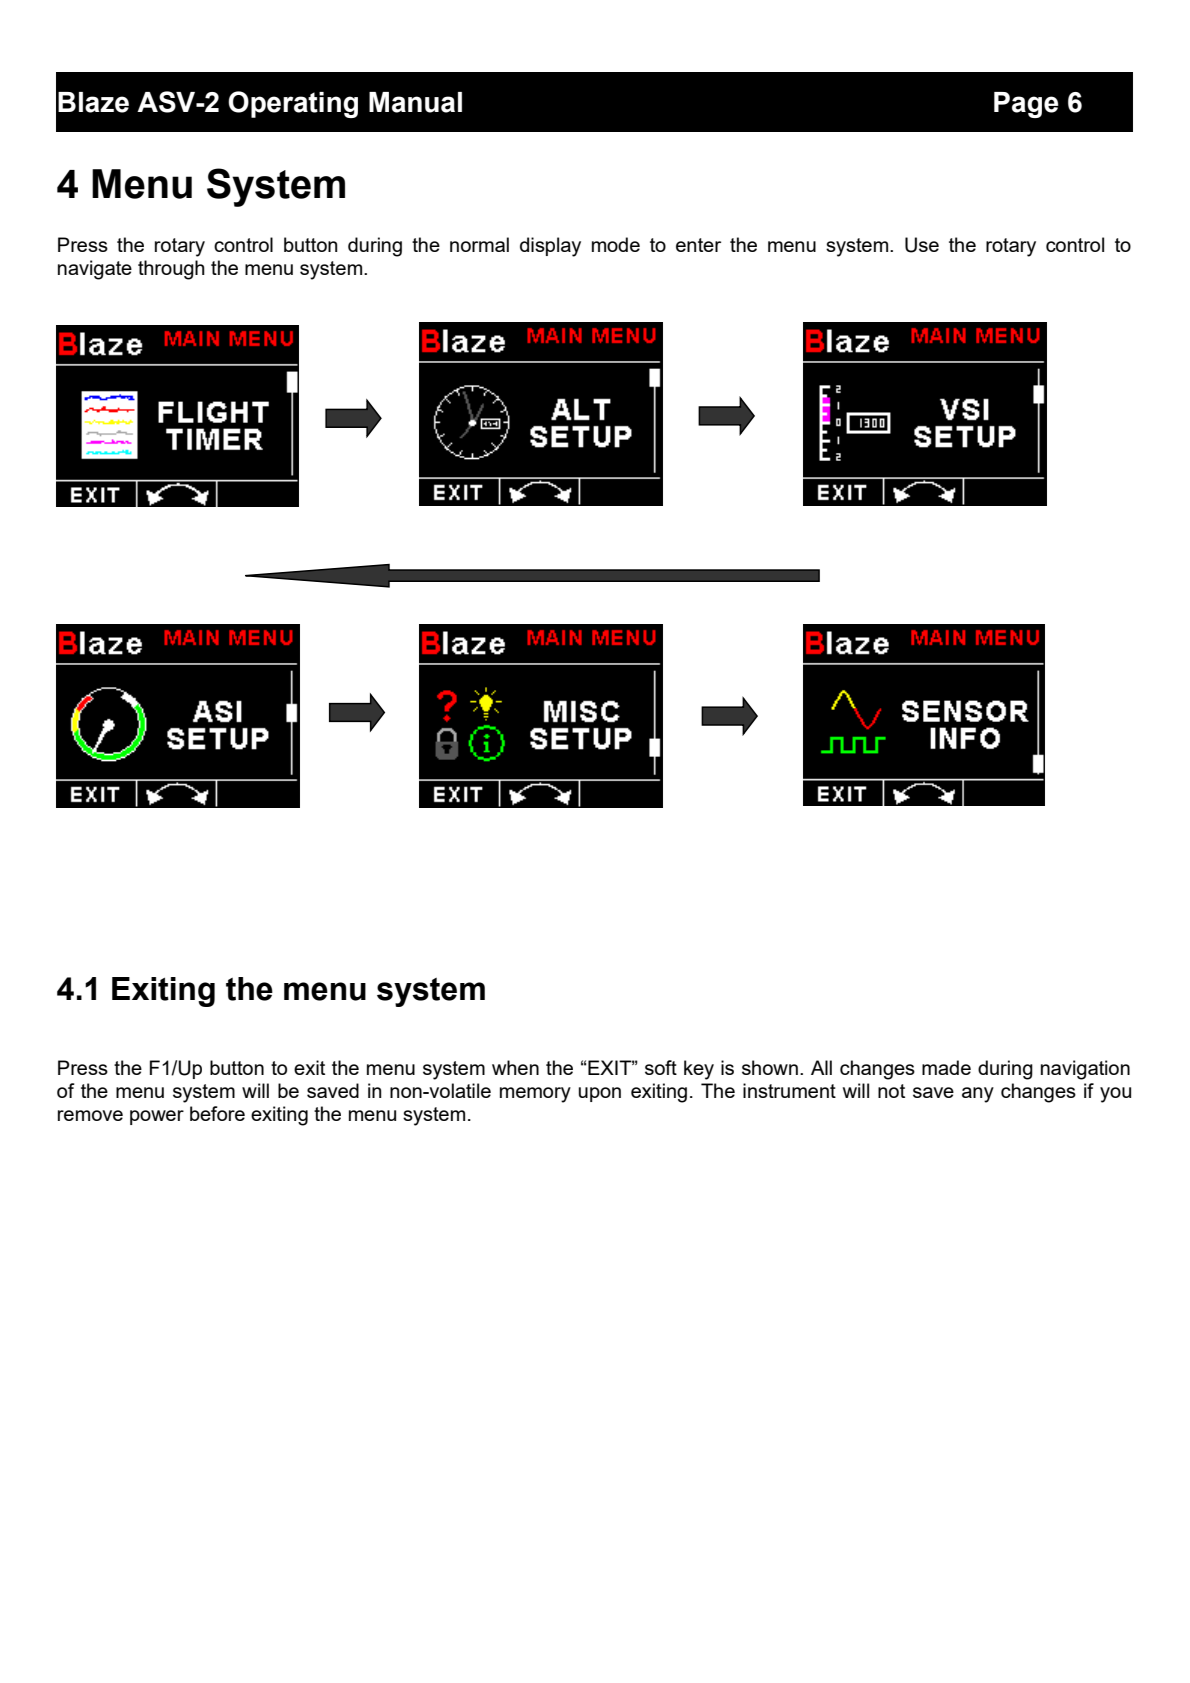  Describe the element at coordinates (171, 270) in the screenshot. I see `through` at that location.
